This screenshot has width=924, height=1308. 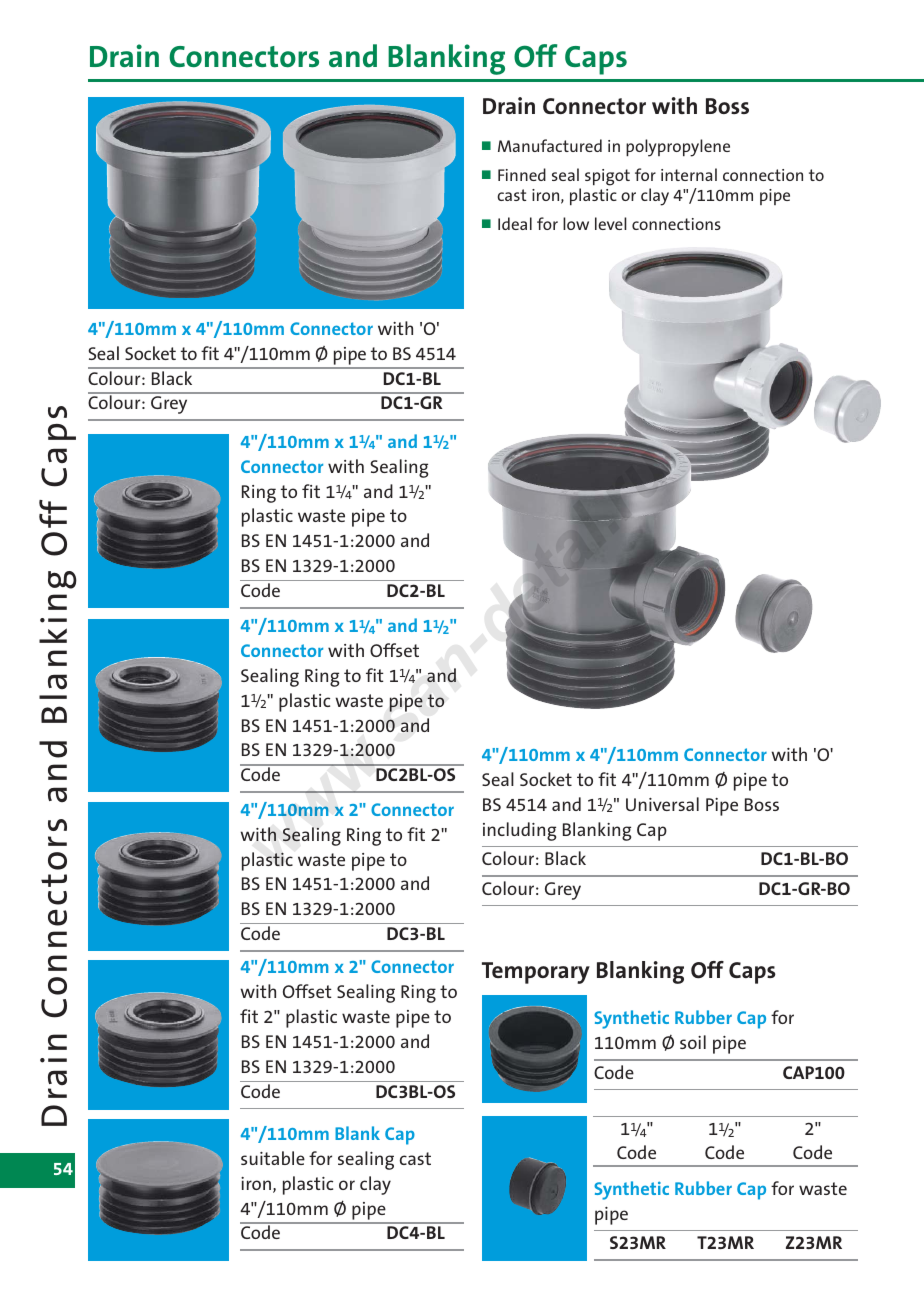 I want to click on suitable, so click(x=273, y=1158).
